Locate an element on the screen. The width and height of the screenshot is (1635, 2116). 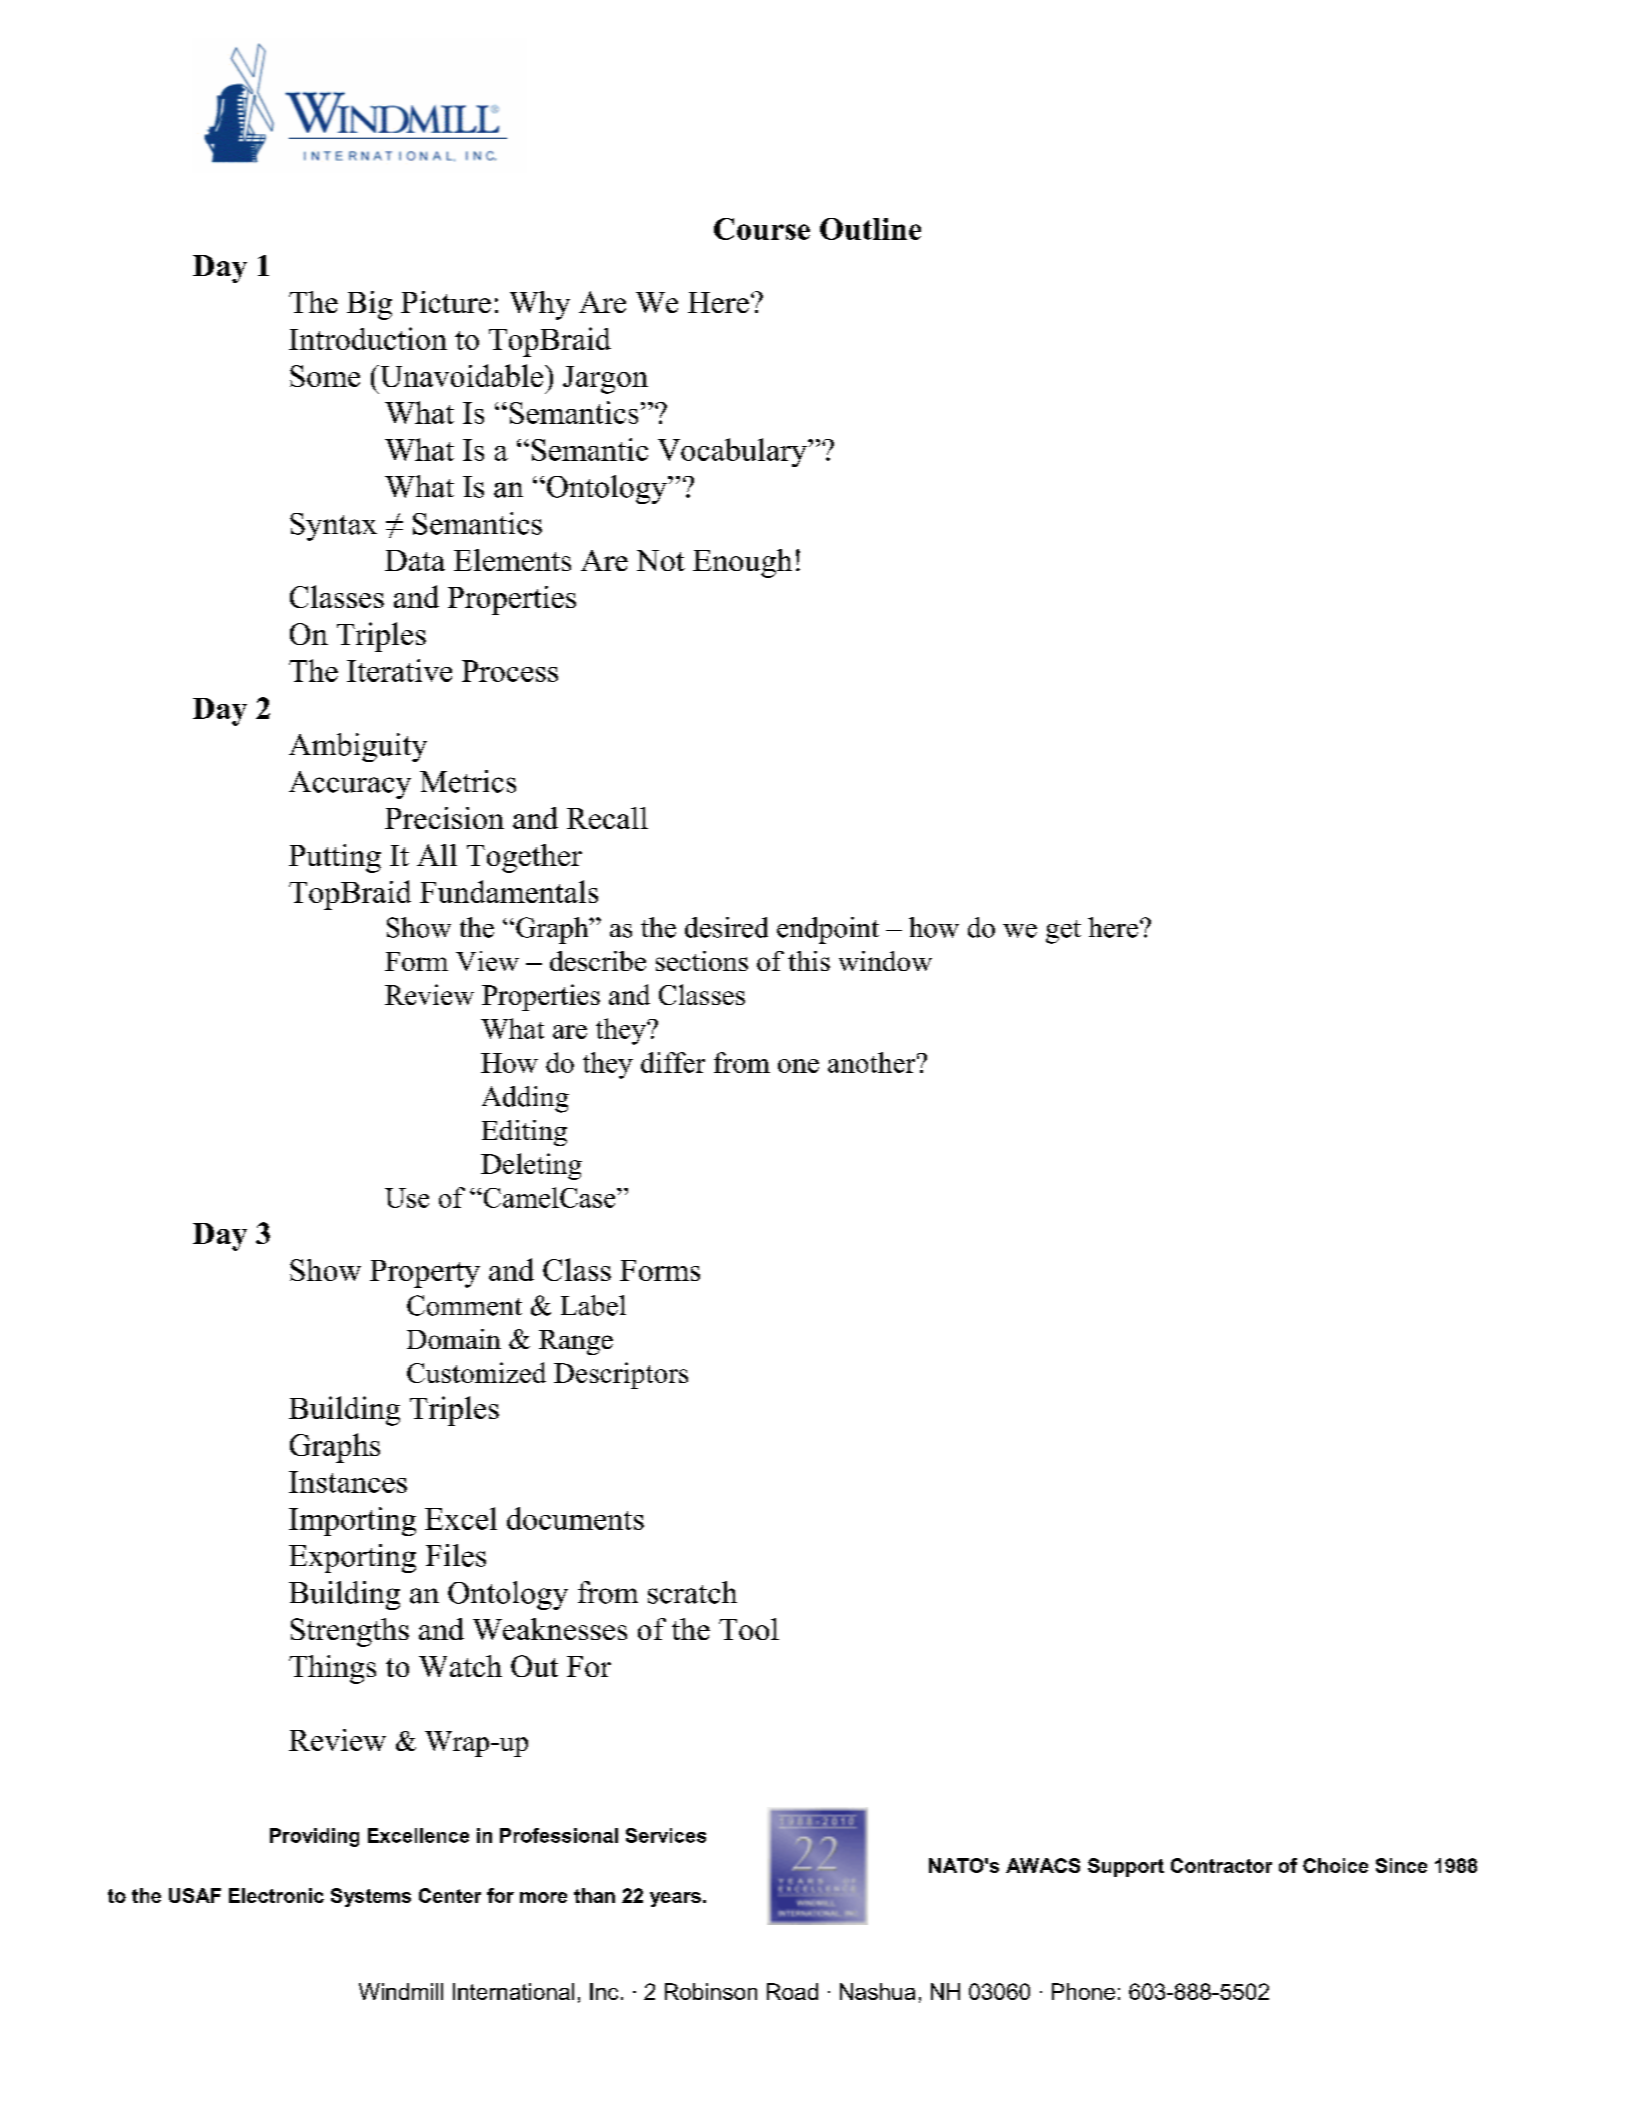
Outline is located at coordinates (870, 229).
